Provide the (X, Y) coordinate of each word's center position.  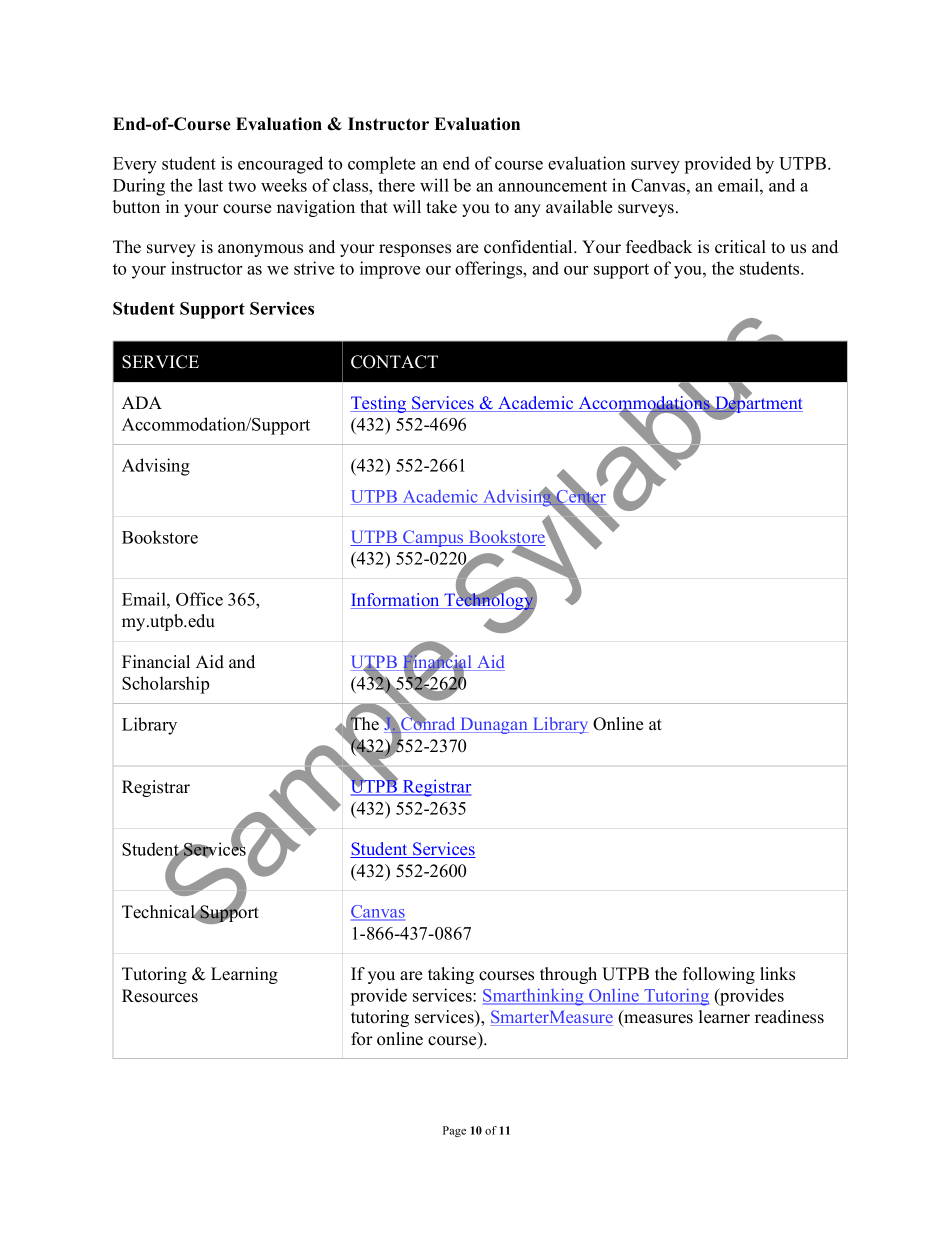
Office (199, 599)
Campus (433, 538)
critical (740, 247)
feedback (659, 247)
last (210, 185)
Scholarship (165, 685)
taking (451, 975)
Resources (160, 996)
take (441, 207)
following (719, 975)
